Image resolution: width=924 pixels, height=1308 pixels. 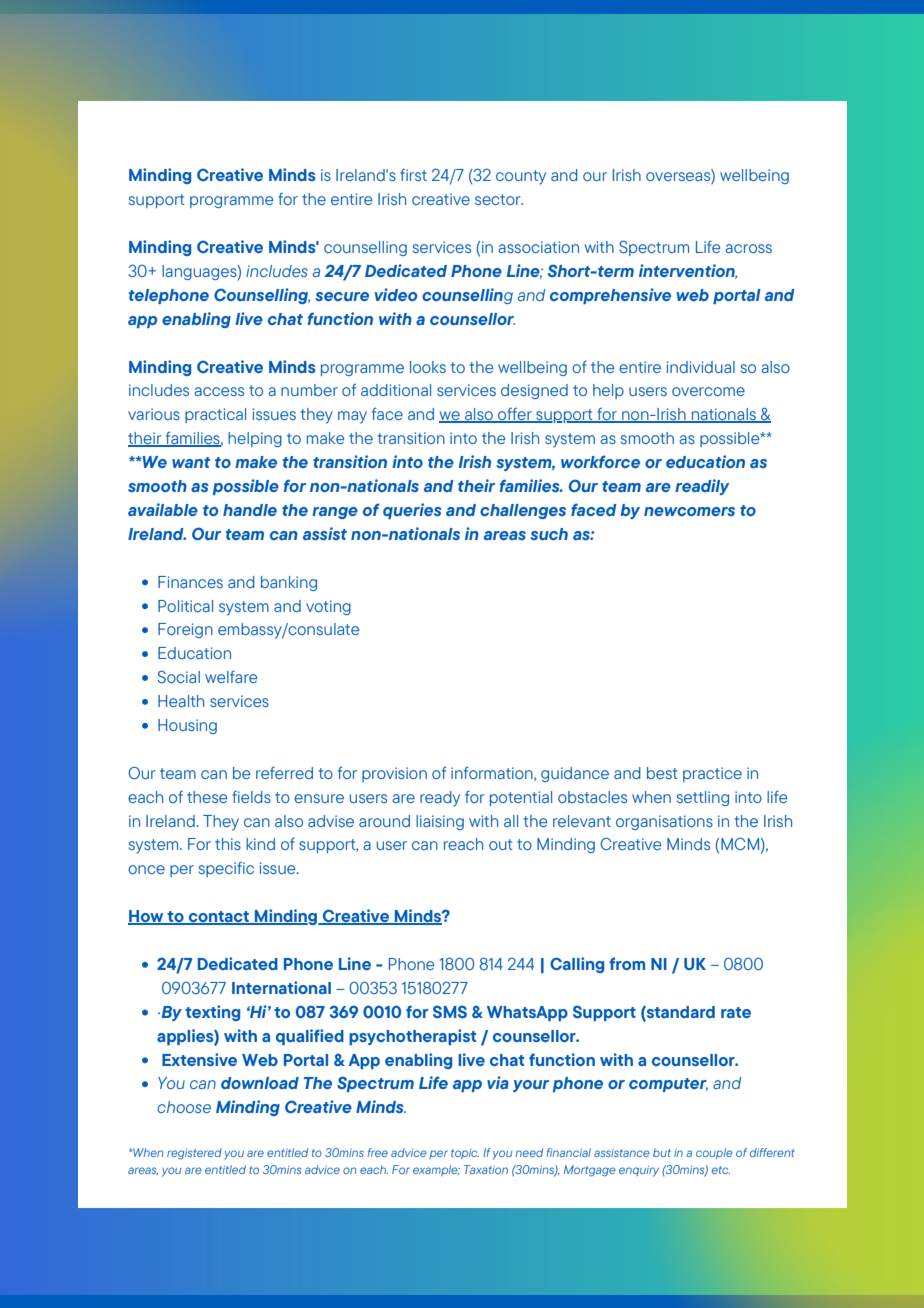 I want to click on from, so click(x=627, y=963).
